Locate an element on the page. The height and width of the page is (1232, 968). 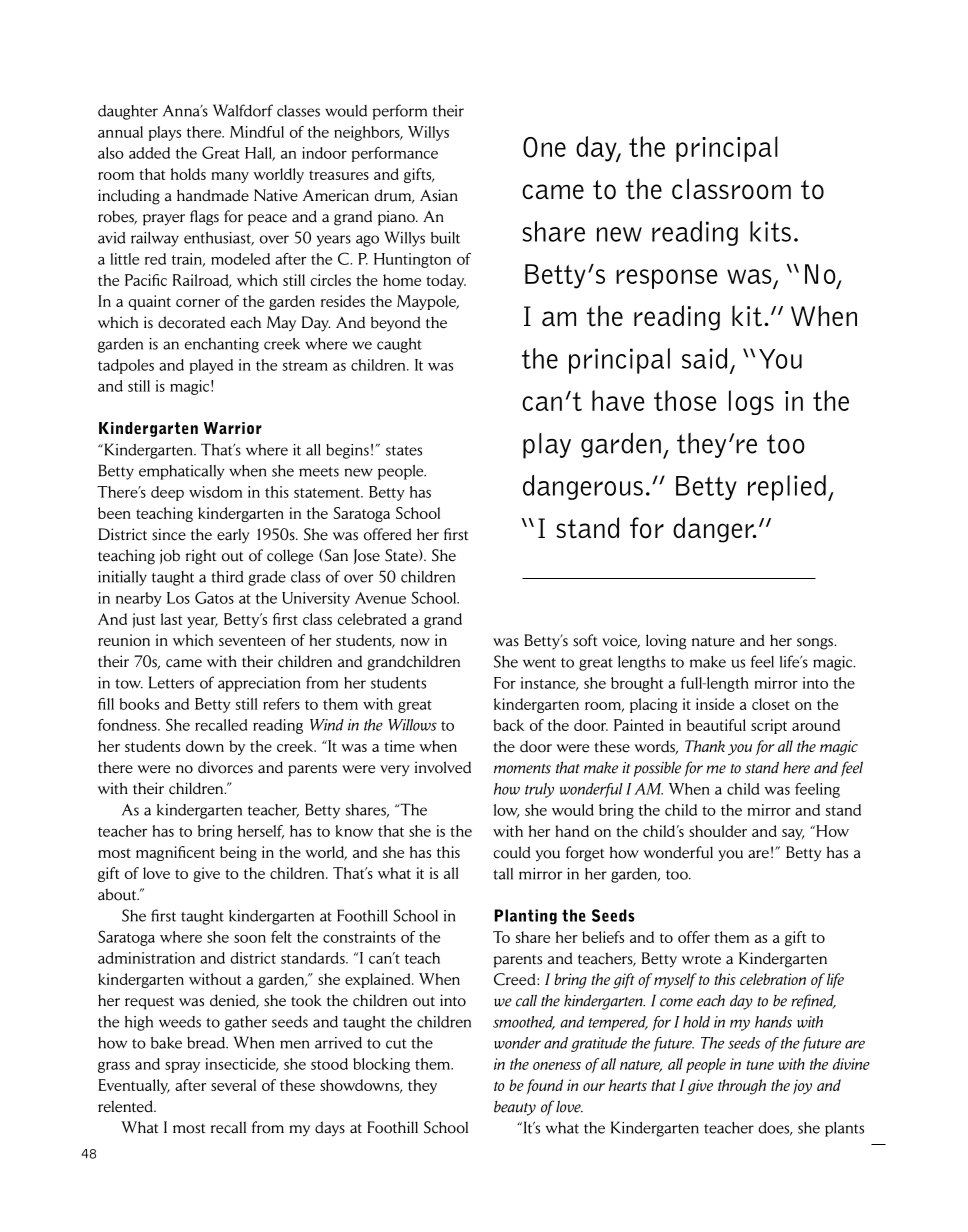
through is located at coordinates (742, 1087).
